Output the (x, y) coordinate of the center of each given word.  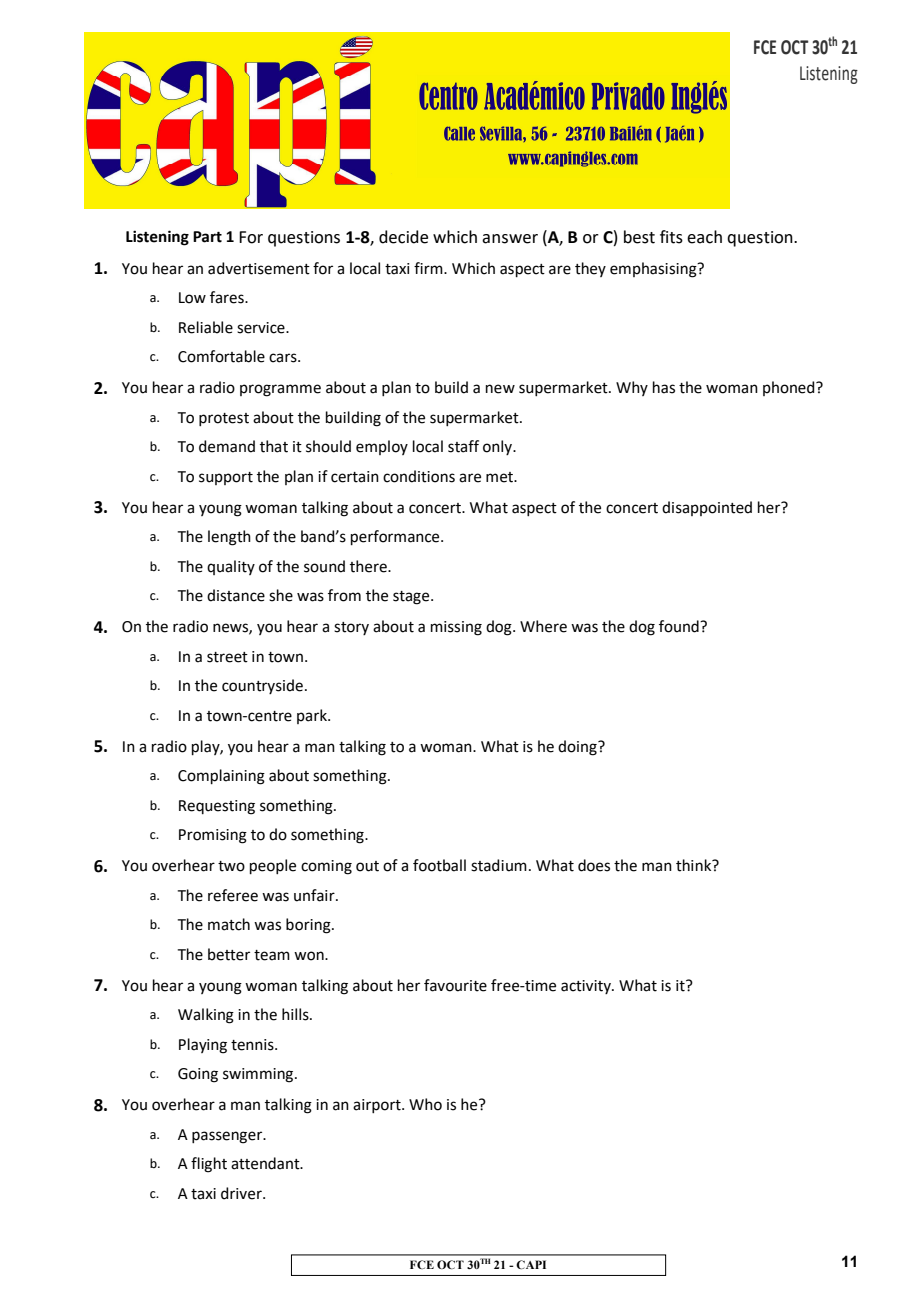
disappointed (707, 508)
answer (510, 239)
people (273, 866)
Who (425, 1104)
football (439, 865)
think (695, 865)
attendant (266, 1163)
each (704, 237)
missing (456, 628)
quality (231, 567)
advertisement (259, 268)
